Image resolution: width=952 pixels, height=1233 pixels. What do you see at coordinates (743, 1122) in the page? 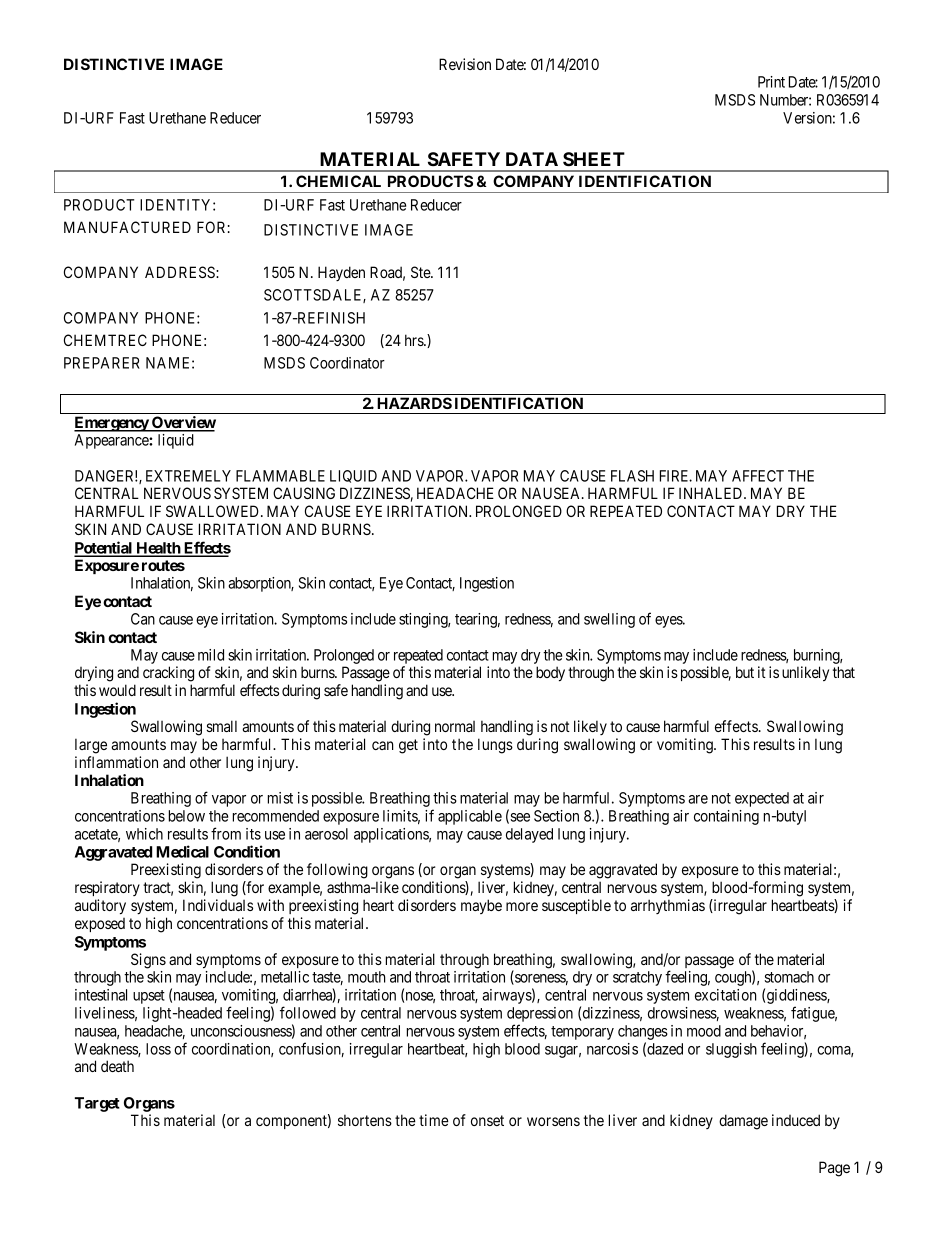
I see `damage` at bounding box center [743, 1122].
